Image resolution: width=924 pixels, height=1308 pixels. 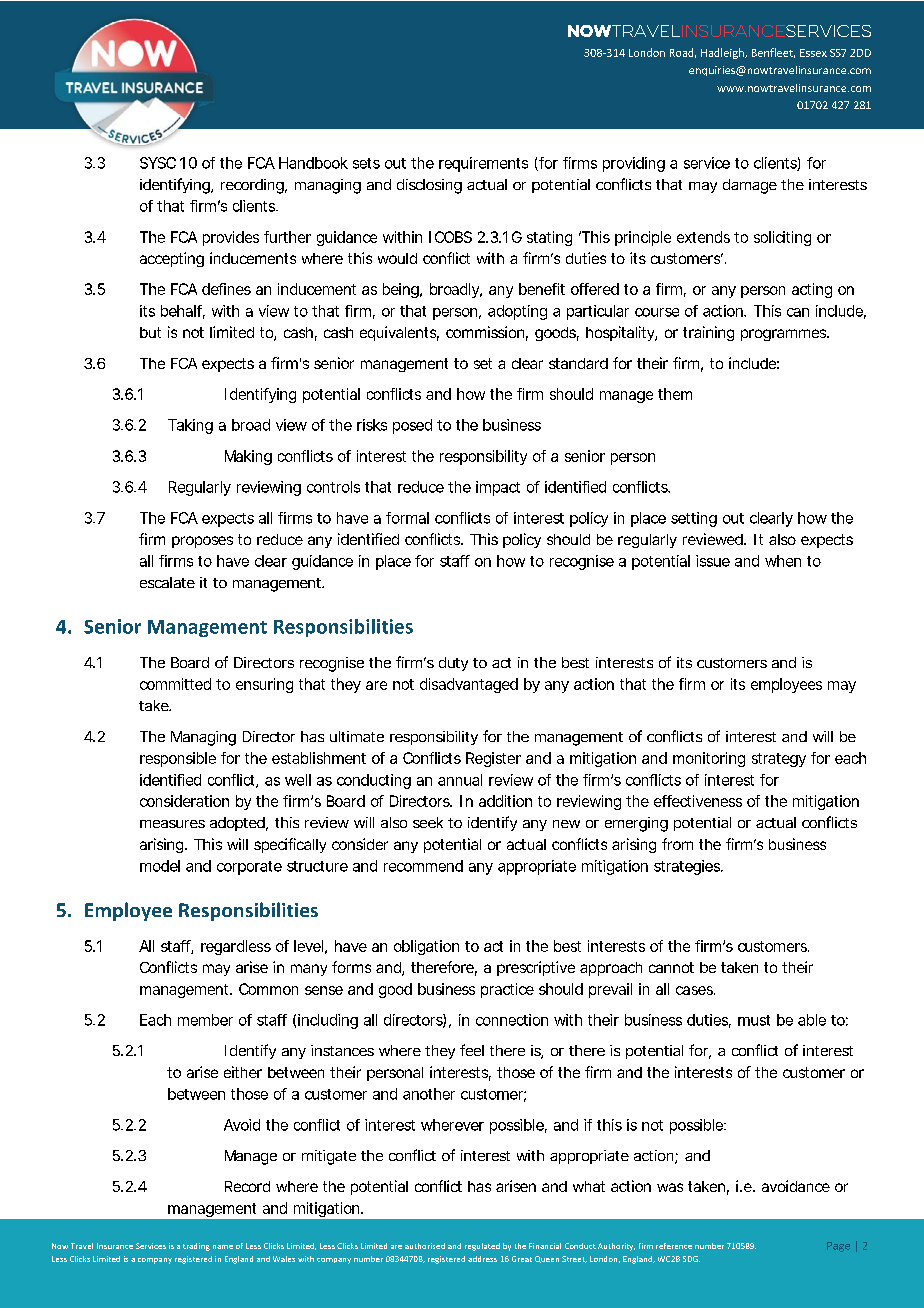 What do you see at coordinates (313, 163) in the screenshot?
I see `Handbook` at bounding box center [313, 163].
